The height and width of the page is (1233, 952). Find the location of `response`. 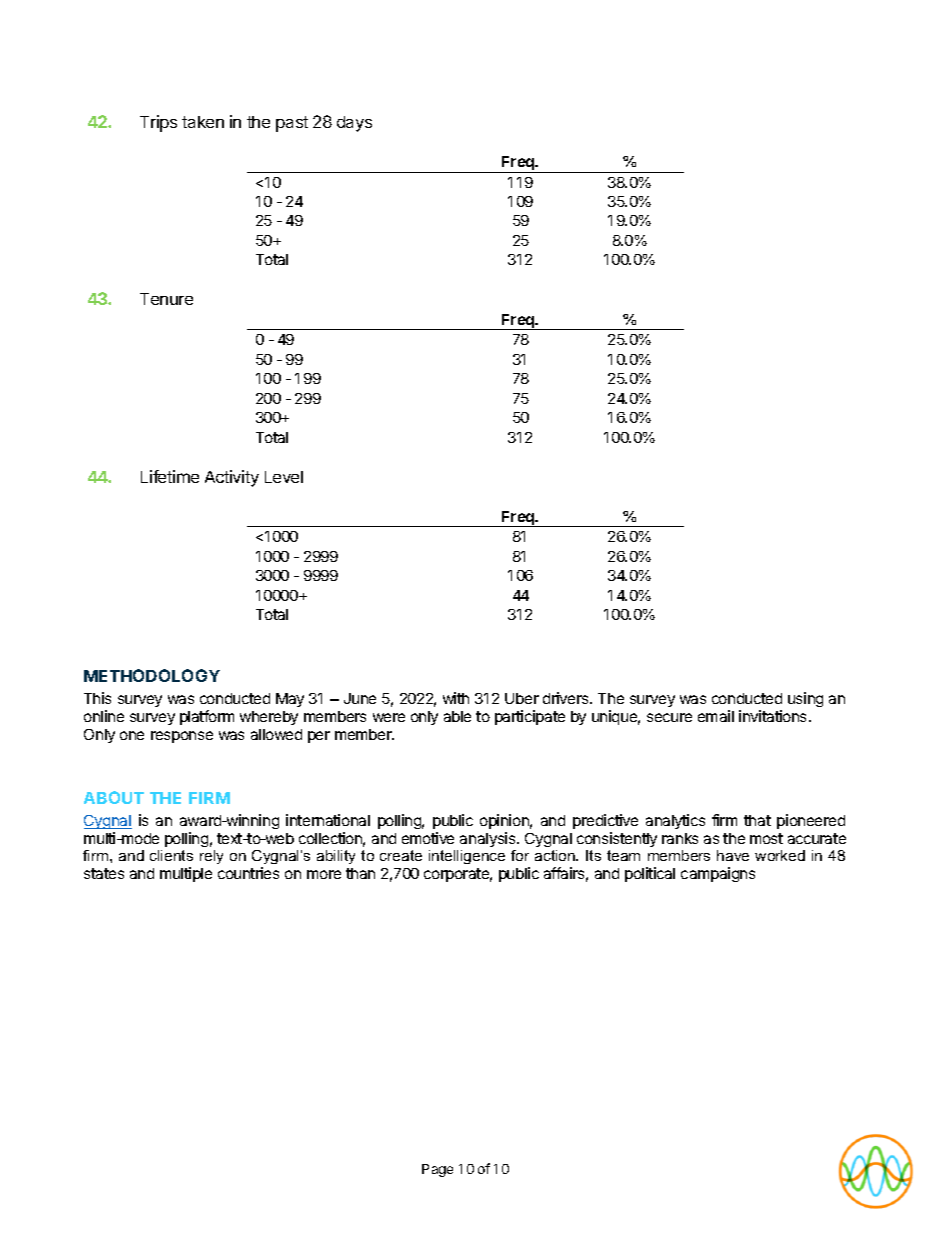

response is located at coordinates (182, 737).
